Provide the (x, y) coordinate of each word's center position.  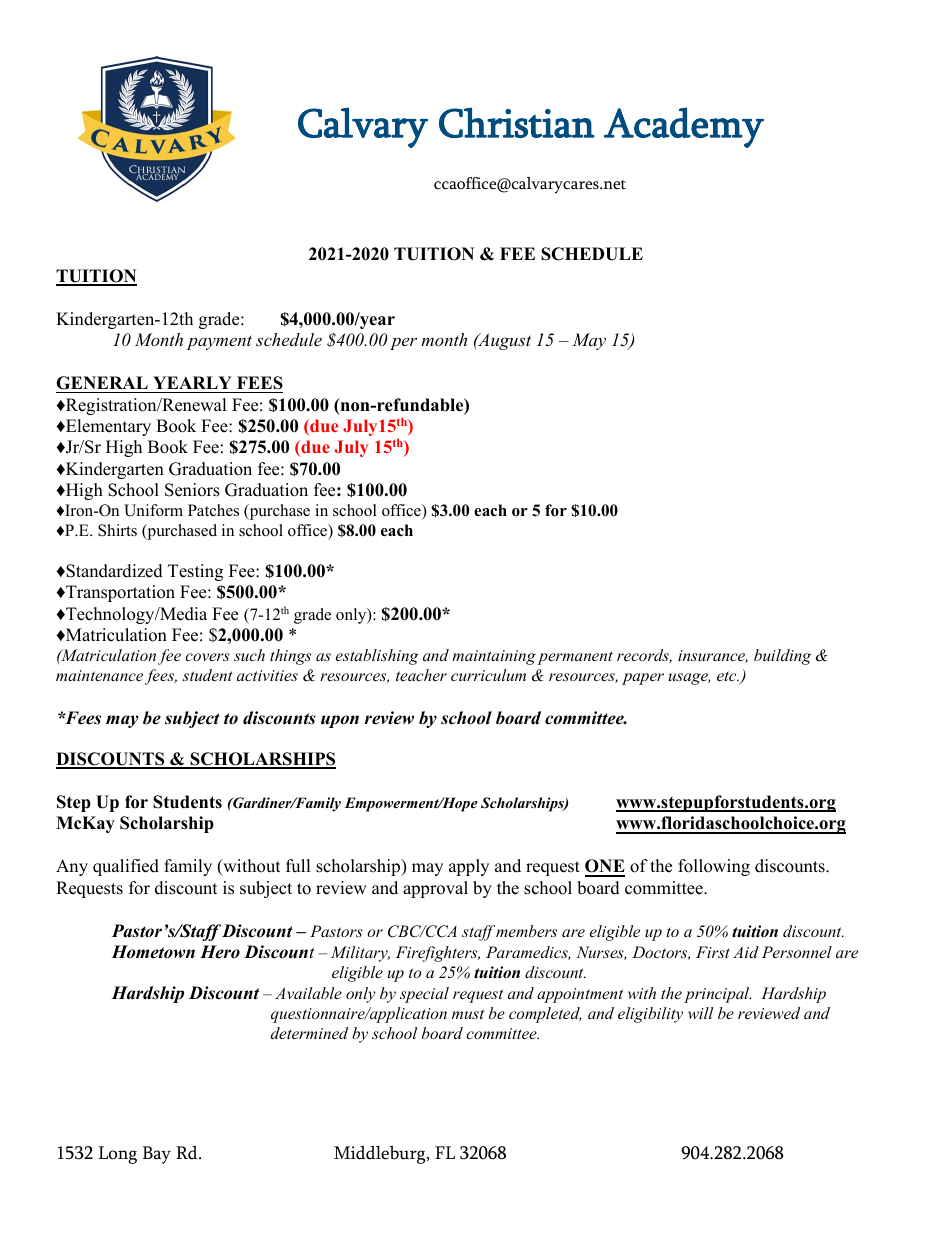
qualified (126, 867)
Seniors (192, 490)
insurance (713, 656)
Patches (213, 510)
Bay (156, 1155)
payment (219, 343)
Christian (517, 122)
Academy (684, 127)
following (714, 867)
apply (469, 867)
